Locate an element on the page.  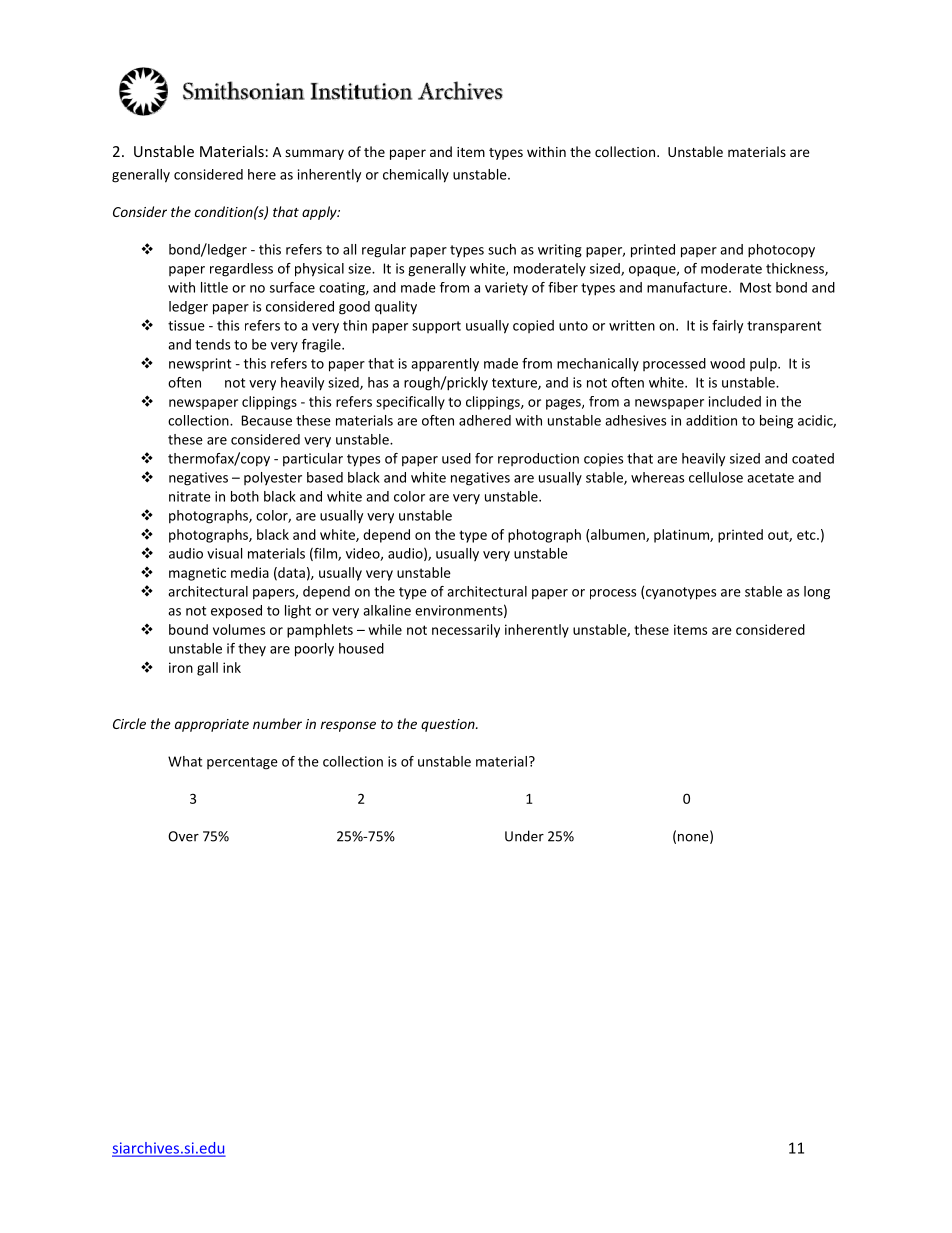
long is located at coordinates (817, 593).
